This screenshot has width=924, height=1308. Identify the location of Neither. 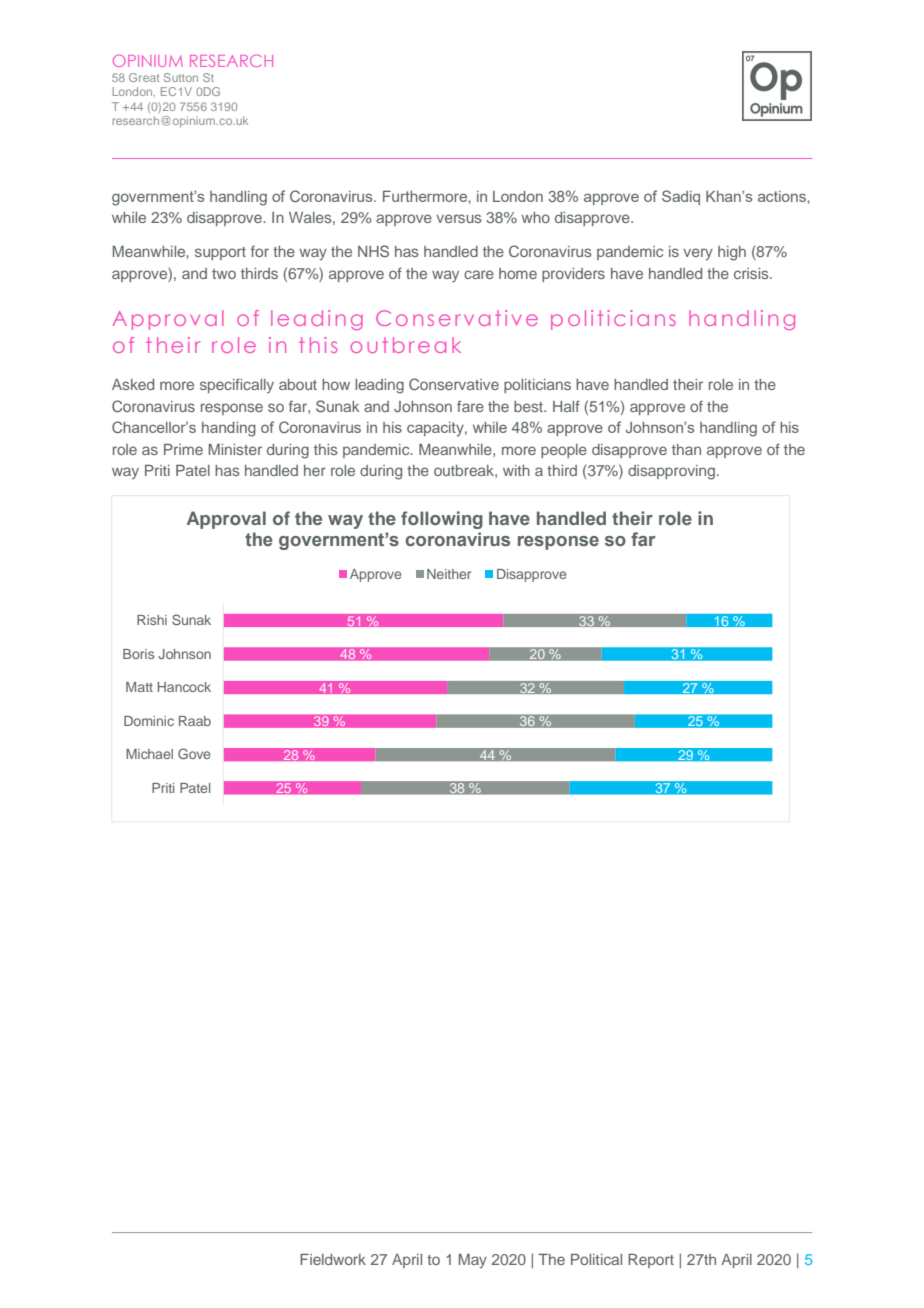
(449, 574).
